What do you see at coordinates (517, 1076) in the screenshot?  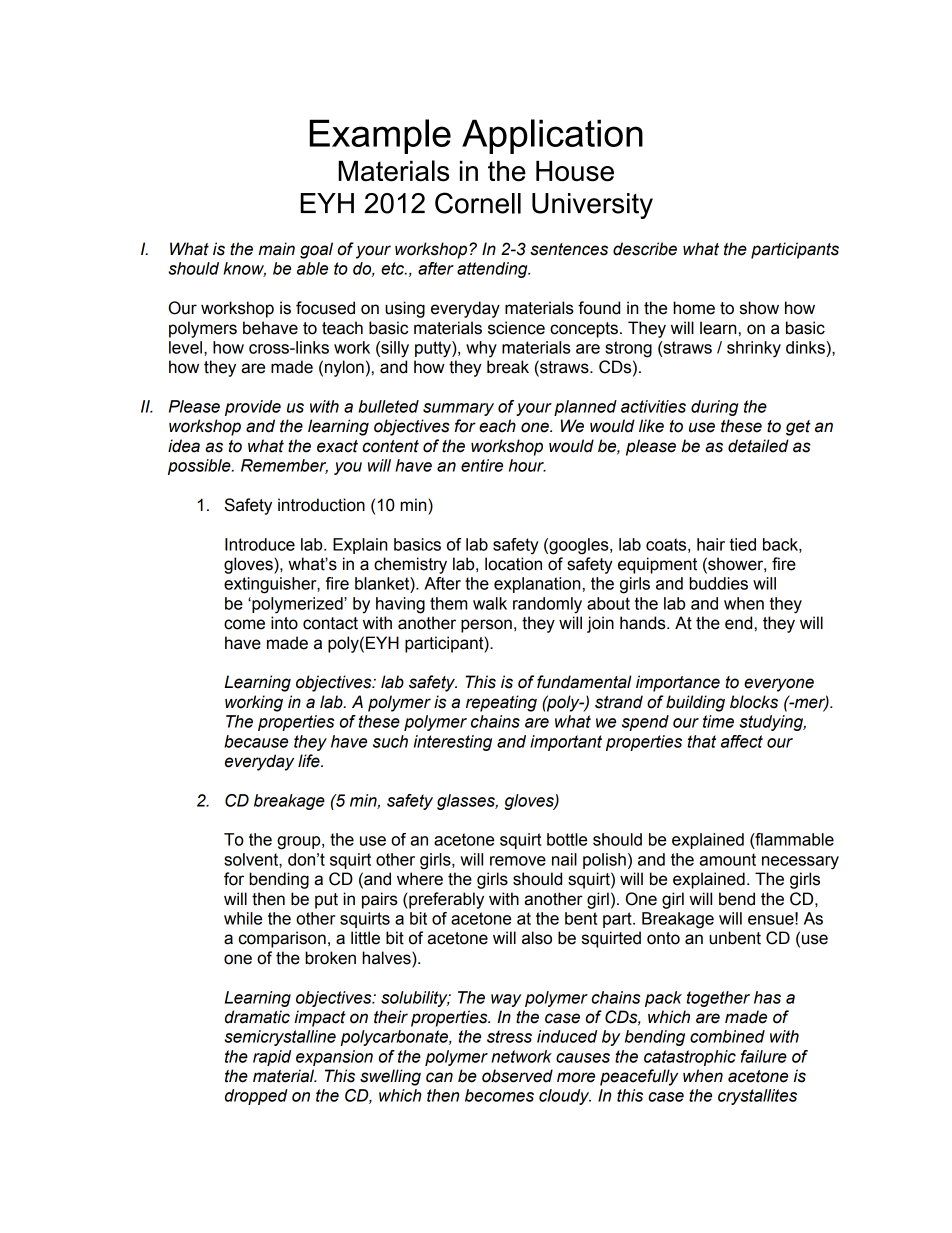 I see `observed` at bounding box center [517, 1076].
